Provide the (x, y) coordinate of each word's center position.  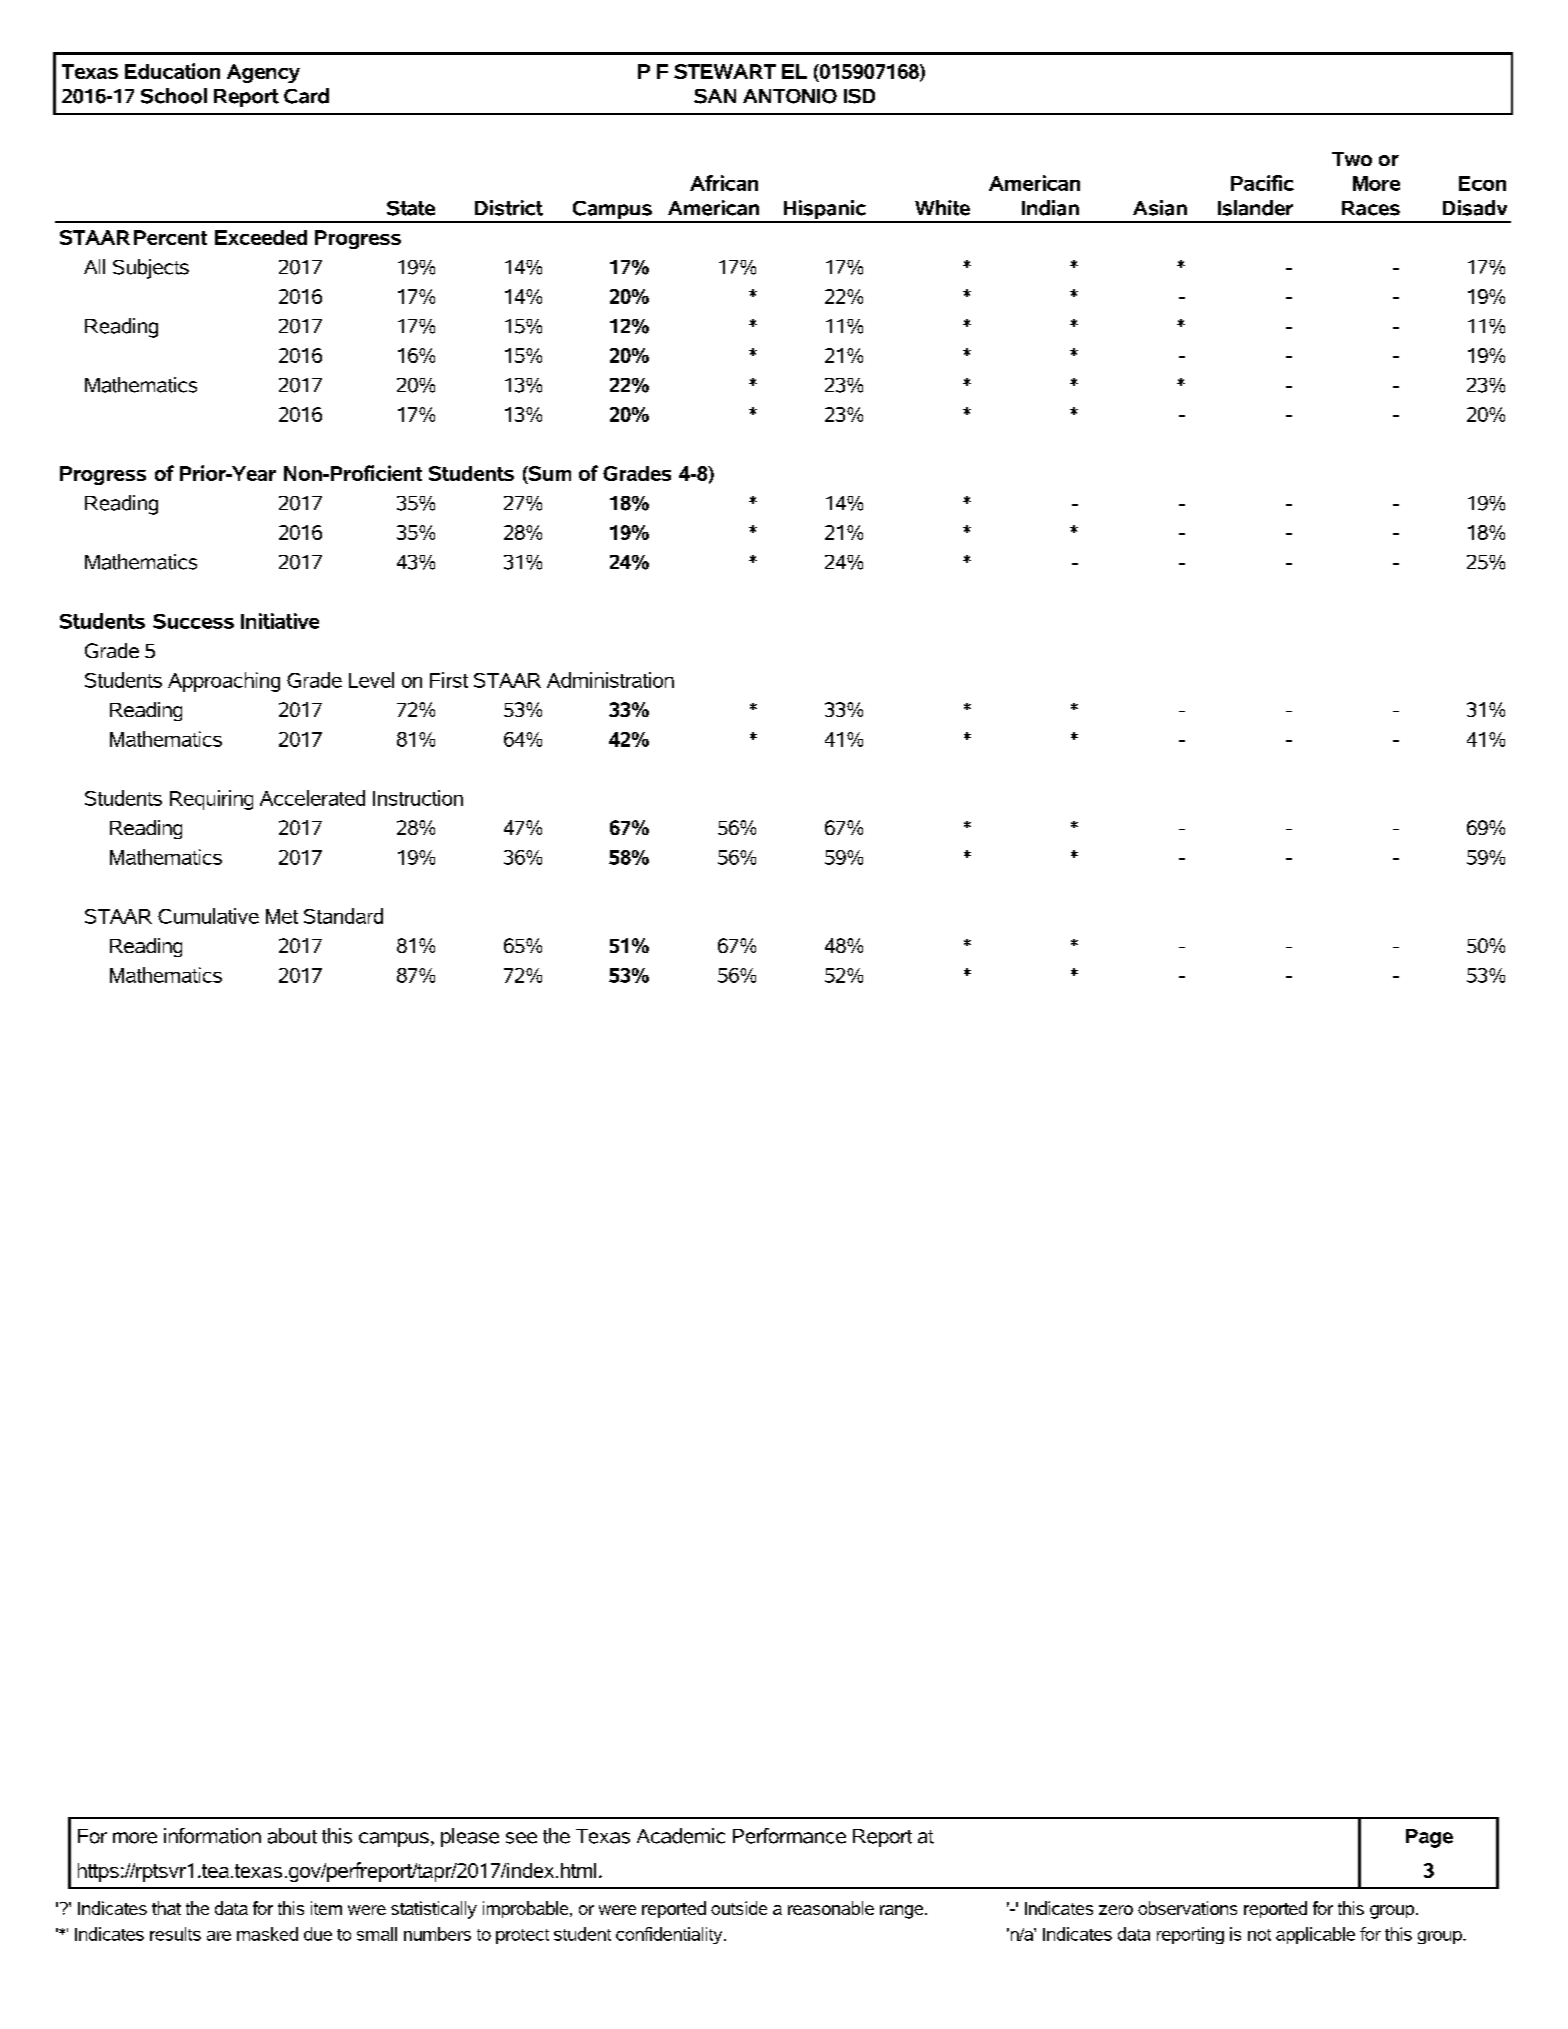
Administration (610, 680)
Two (1352, 159)
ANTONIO (790, 96)
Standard (343, 916)
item (326, 1908)
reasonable (831, 1908)
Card (306, 96)
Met (282, 916)
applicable (1315, 1935)
